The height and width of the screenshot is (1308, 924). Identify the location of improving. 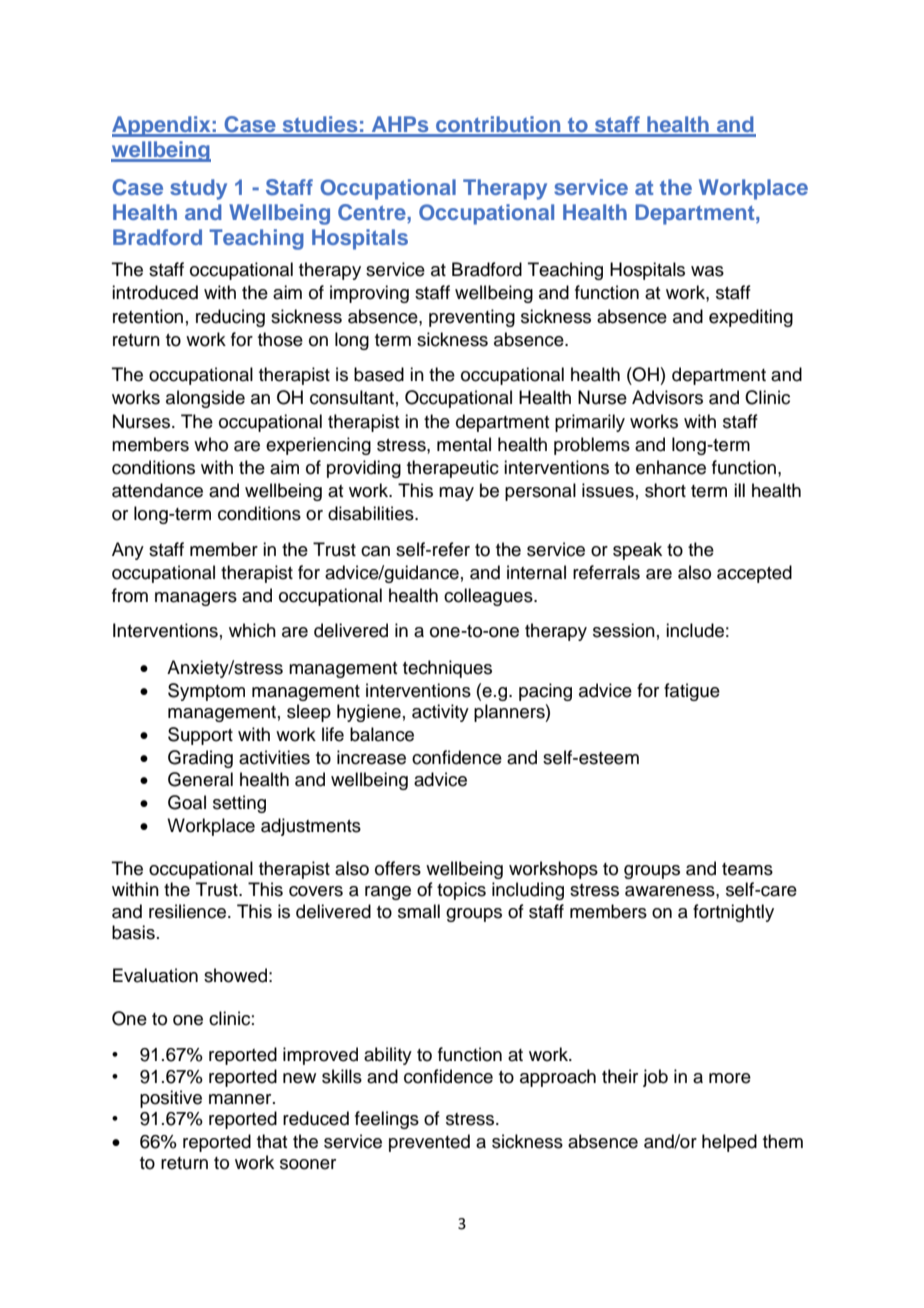
(369, 294).
